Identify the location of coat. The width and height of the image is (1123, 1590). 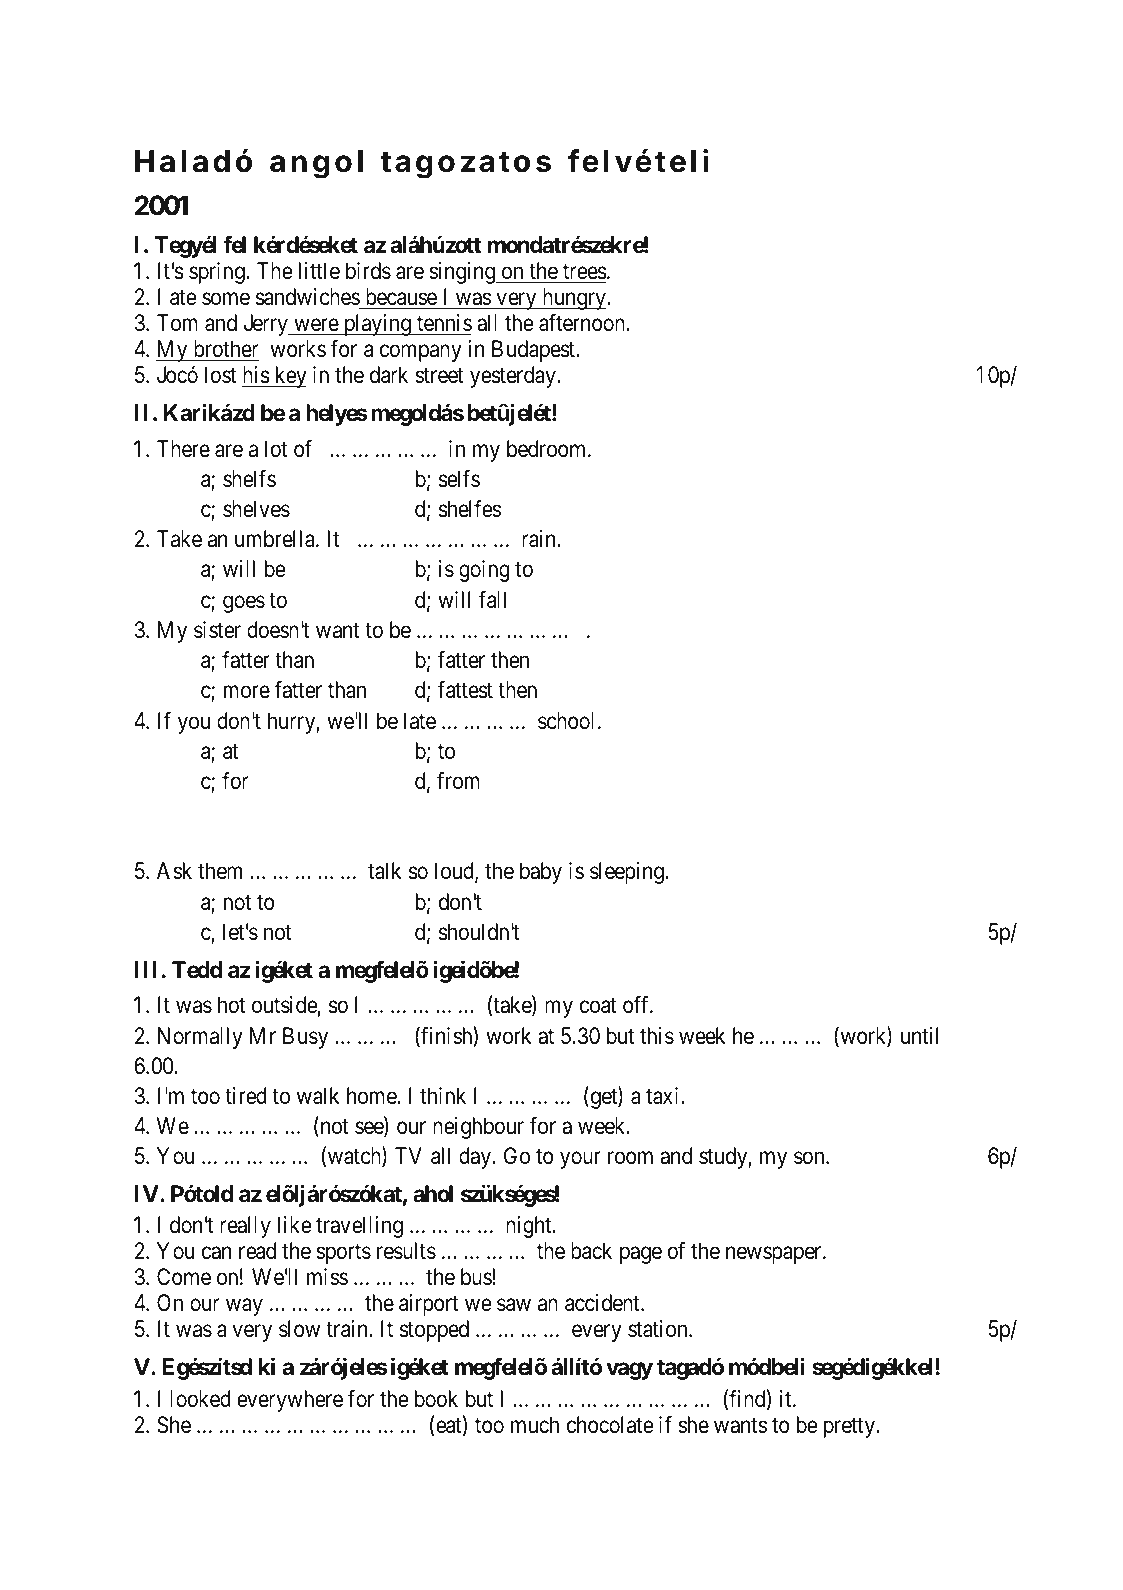
(598, 1006).
